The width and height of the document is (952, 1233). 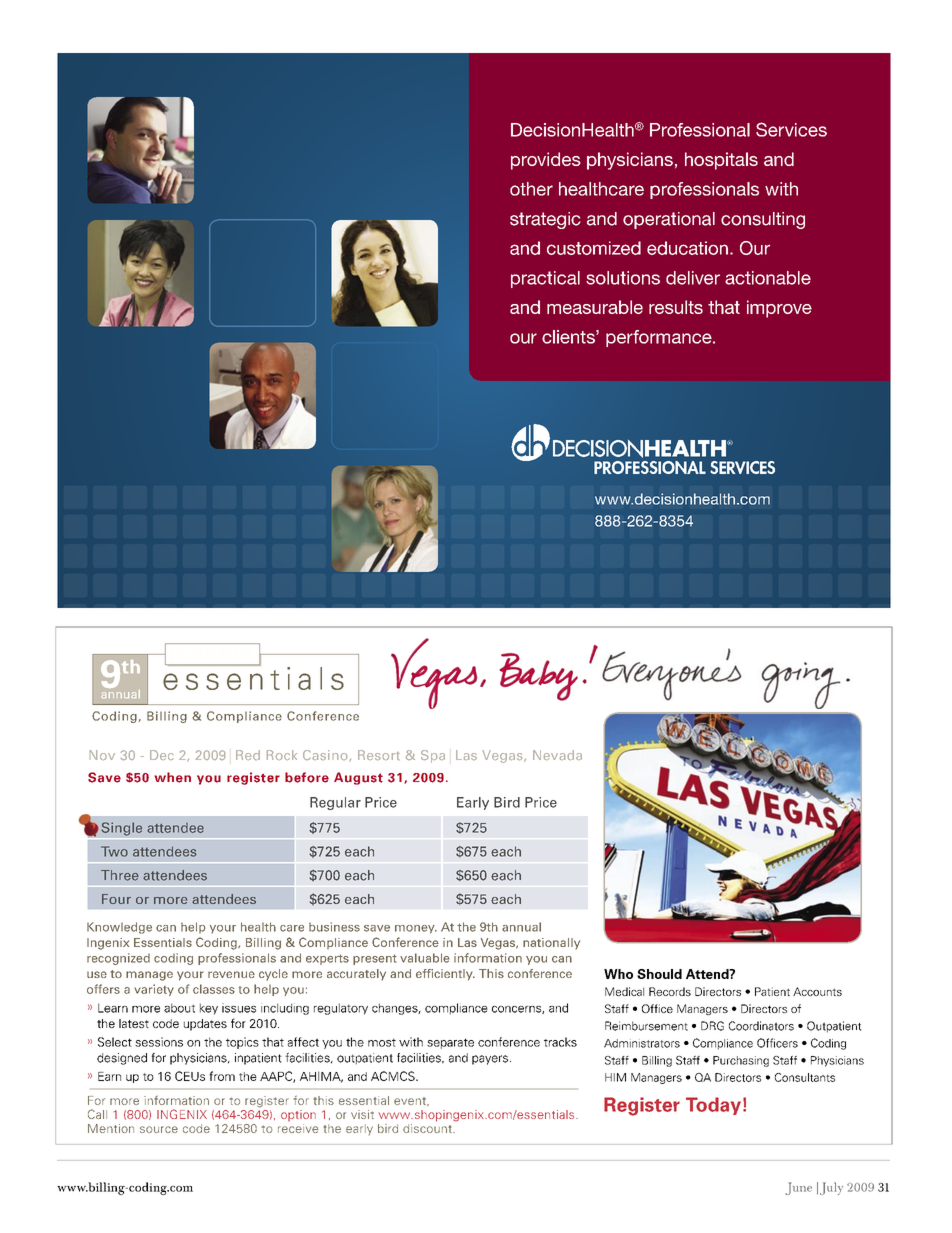 I want to click on source, so click(x=159, y=1129).
